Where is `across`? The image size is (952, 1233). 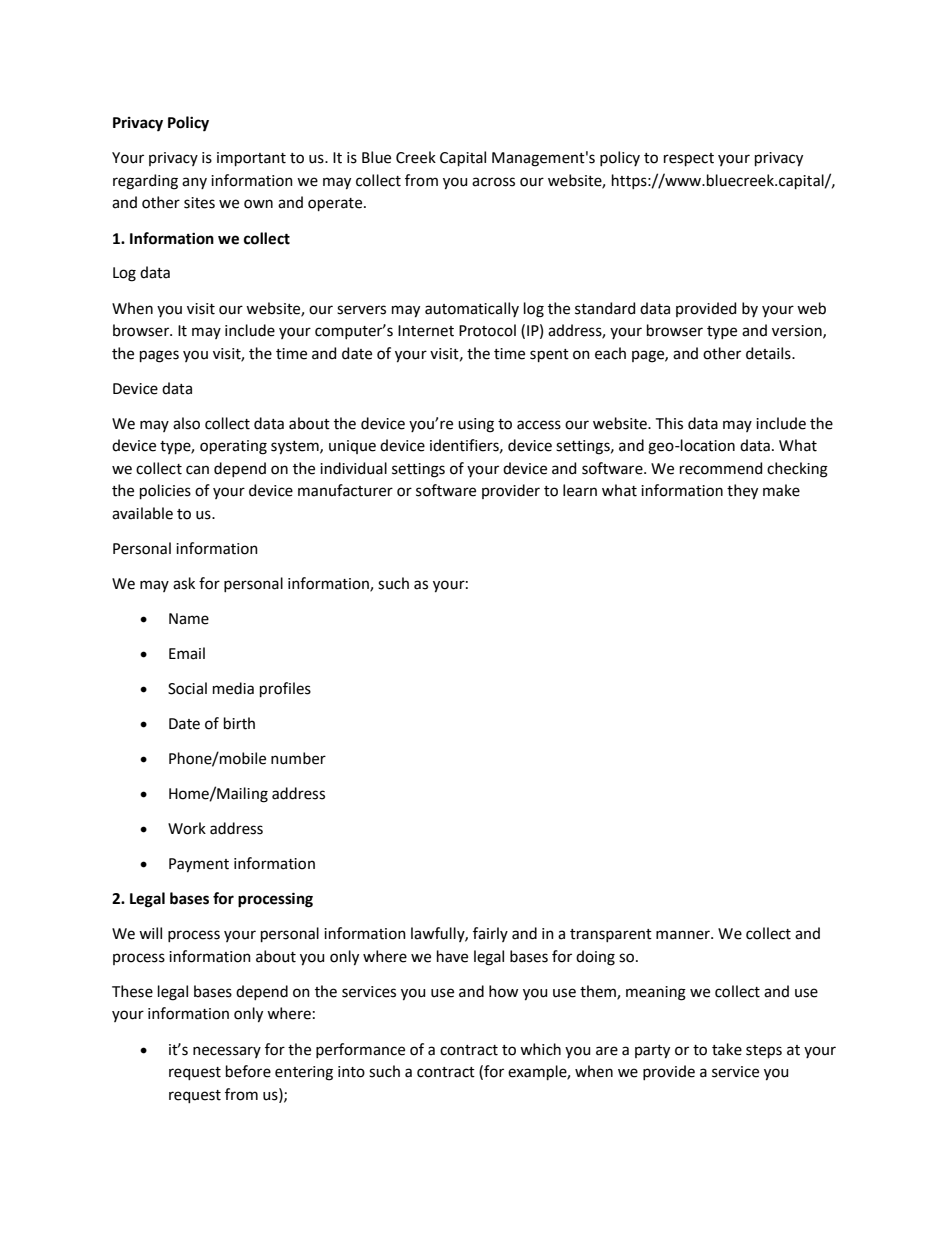
across is located at coordinates (493, 182).
